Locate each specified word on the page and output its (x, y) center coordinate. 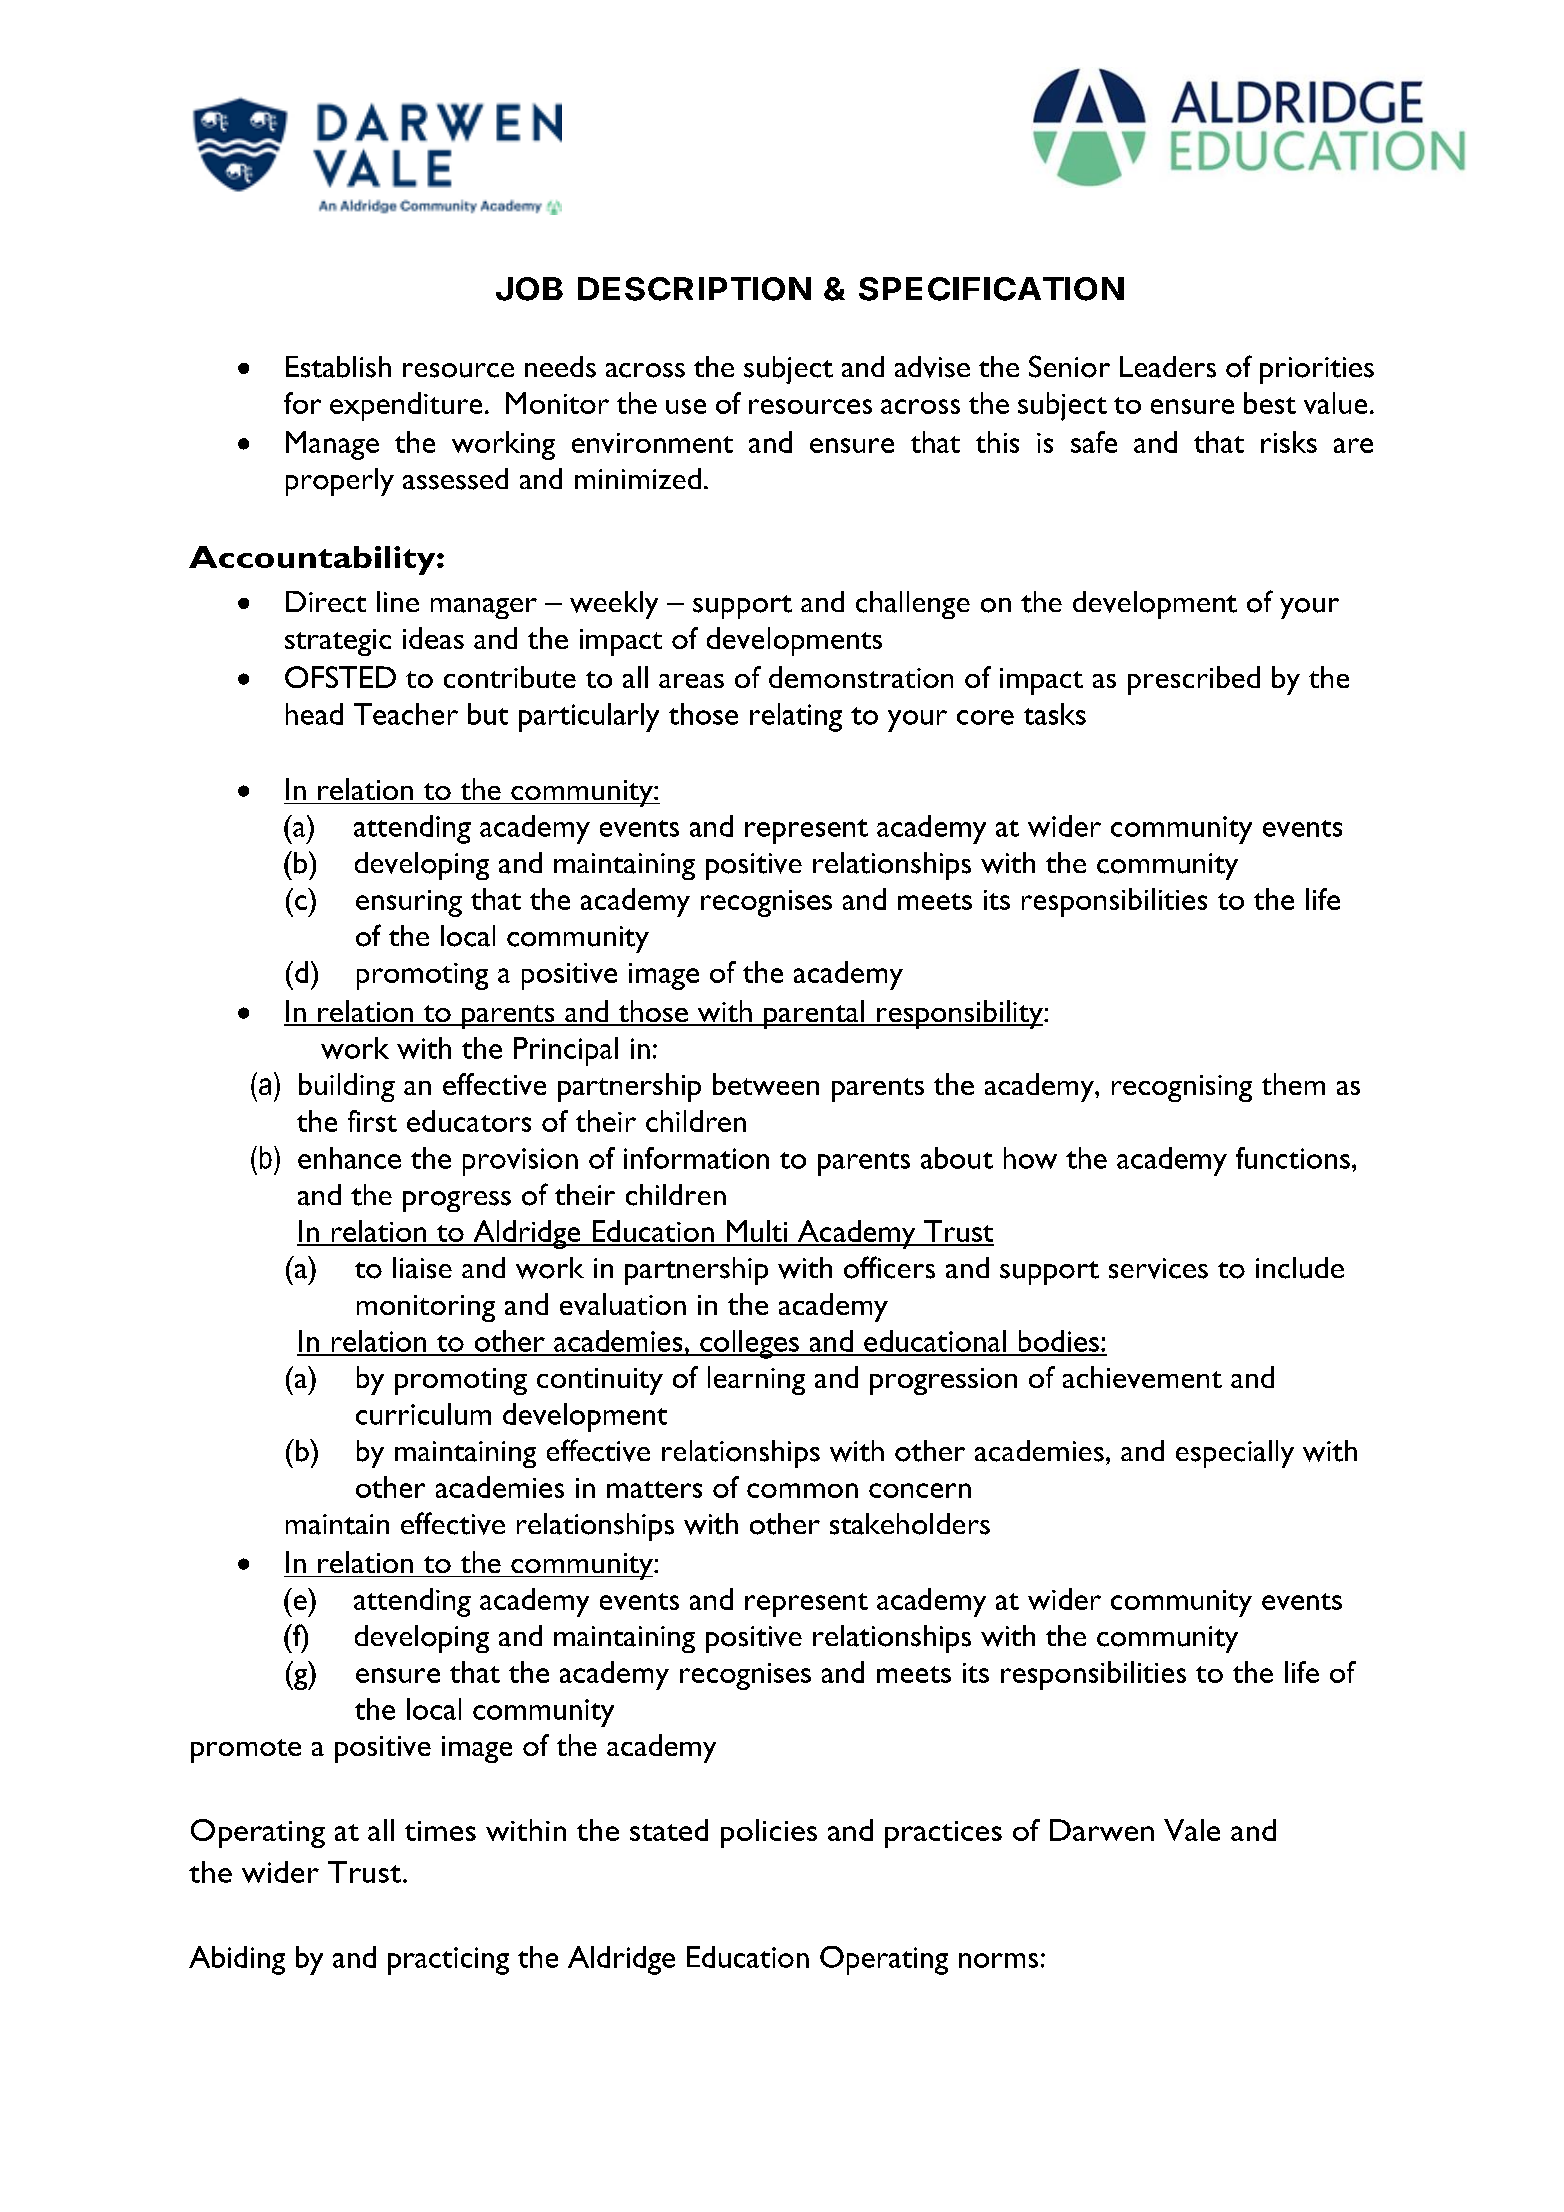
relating (796, 717)
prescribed (1194, 680)
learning (756, 1380)
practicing (448, 1961)
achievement (1142, 1377)
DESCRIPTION (694, 289)
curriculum (423, 1414)
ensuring (409, 903)
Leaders (1168, 367)
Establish (338, 367)
